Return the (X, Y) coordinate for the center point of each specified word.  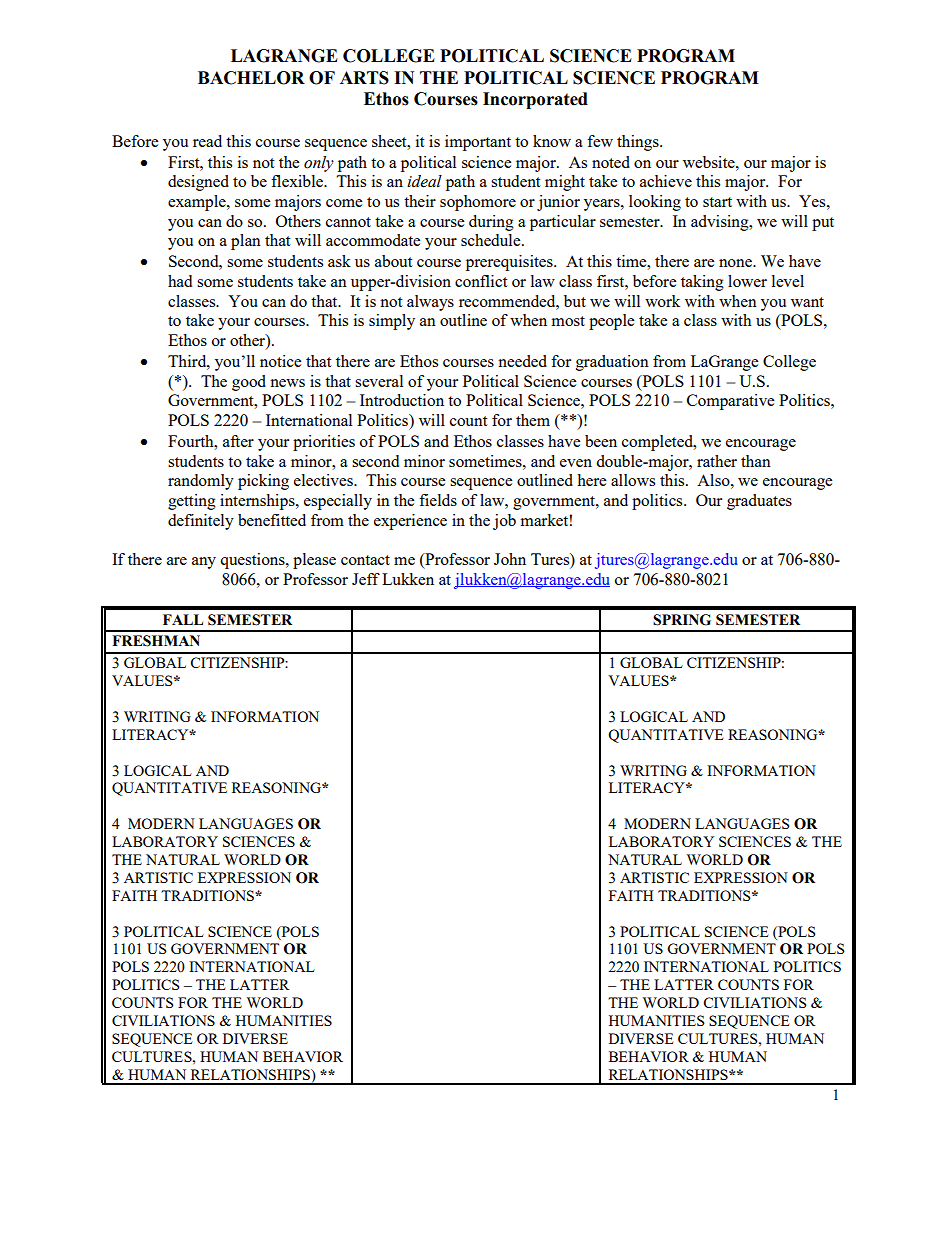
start (717, 202)
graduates (759, 502)
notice (280, 361)
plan (246, 242)
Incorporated (535, 100)
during (491, 223)
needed (522, 361)
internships (258, 502)
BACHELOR (251, 78)
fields (438, 500)
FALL (183, 619)
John (510, 559)
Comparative (730, 402)
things (639, 143)
